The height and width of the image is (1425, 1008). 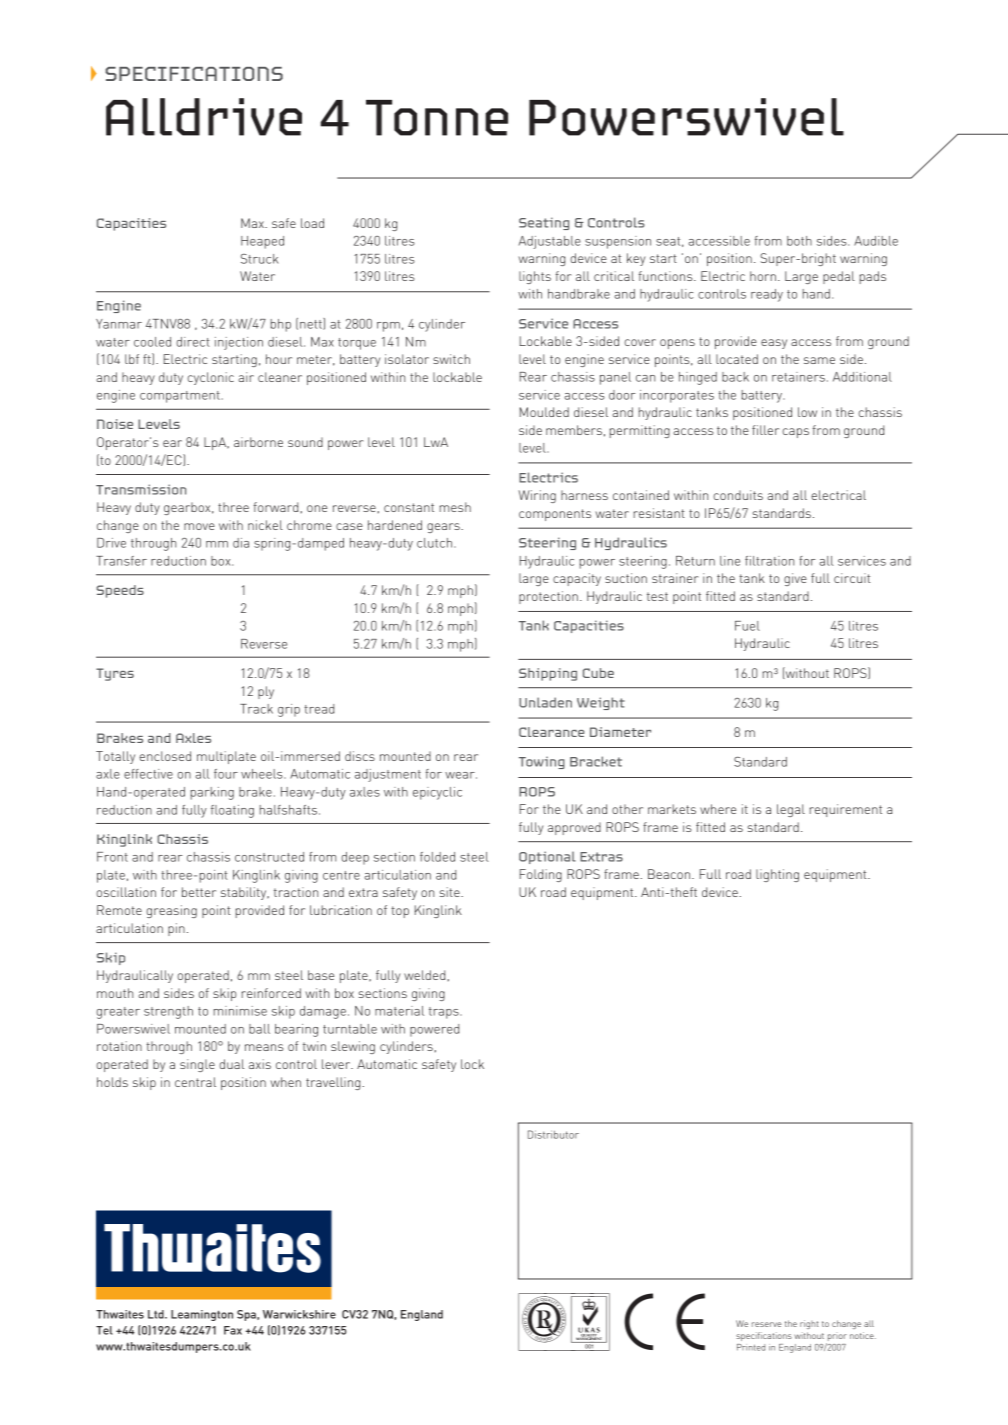 What do you see at coordinates (799, 241) in the image?
I see `both` at bounding box center [799, 241].
